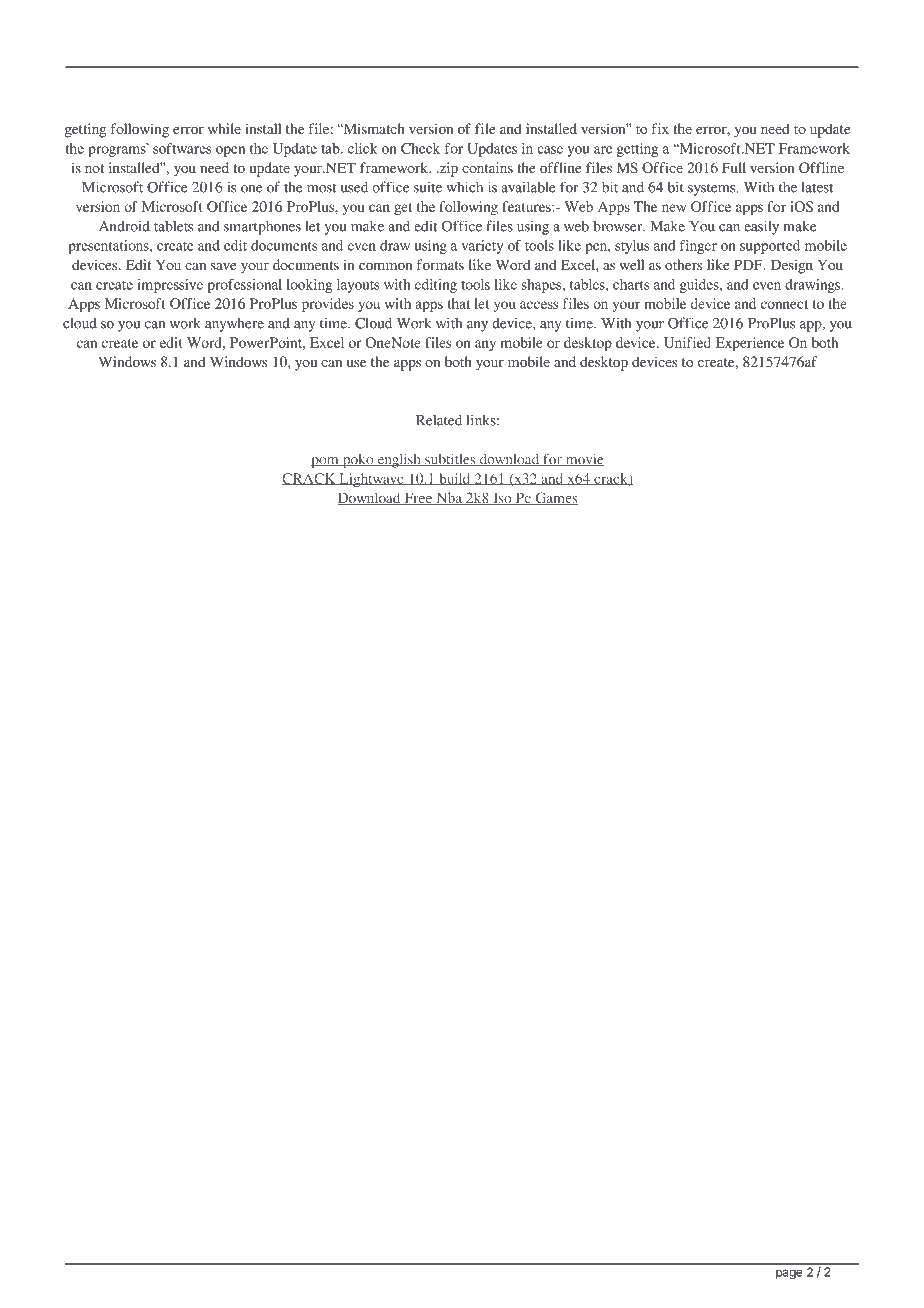 The image size is (924, 1308). Describe the element at coordinates (789, 1274) in the page. I see `page` at that location.
